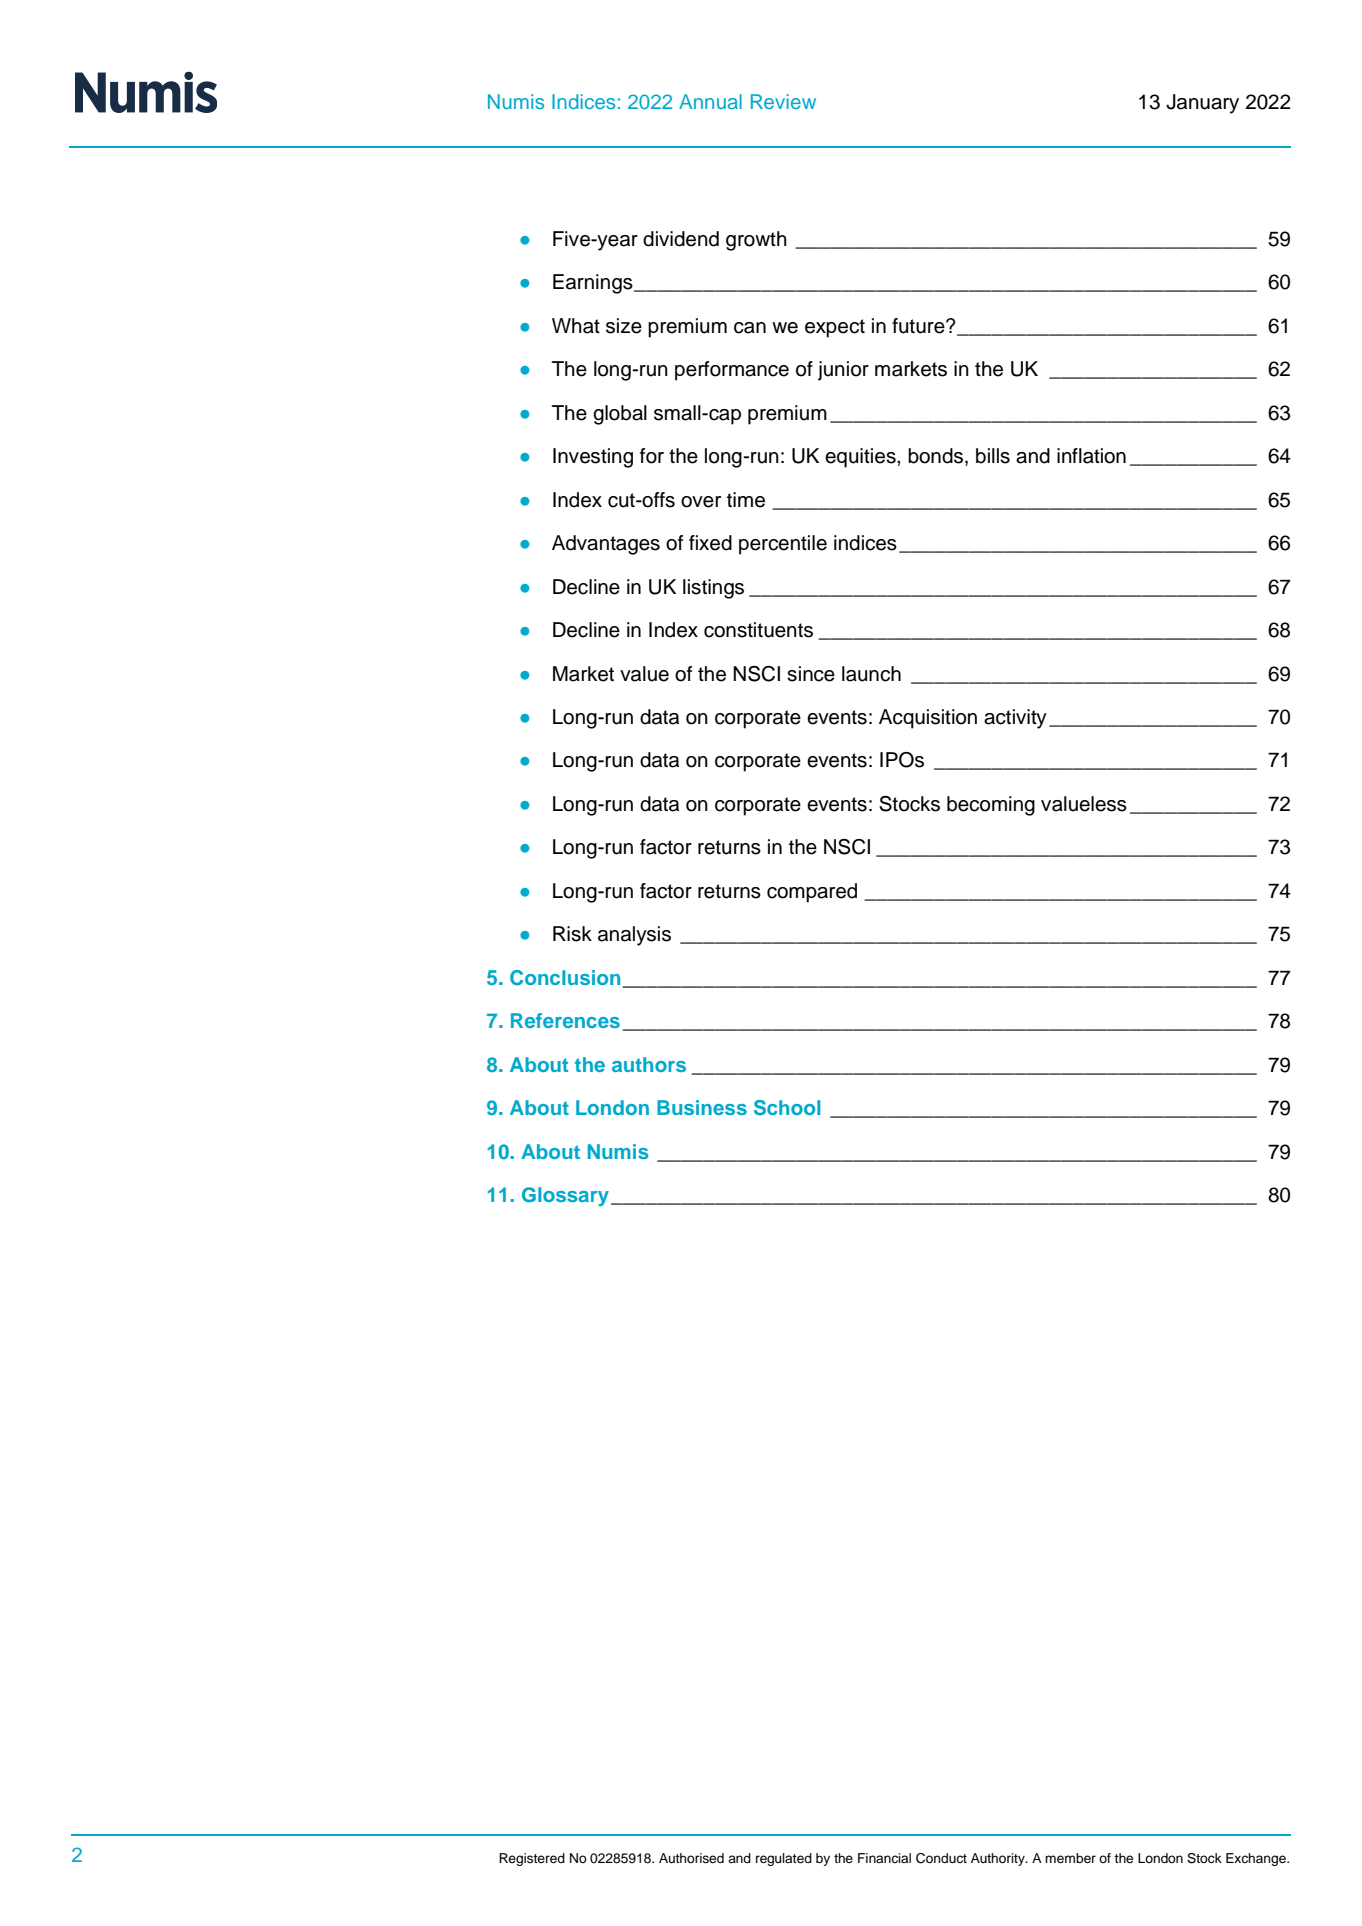  I want to click on analysis, so click(634, 936).
